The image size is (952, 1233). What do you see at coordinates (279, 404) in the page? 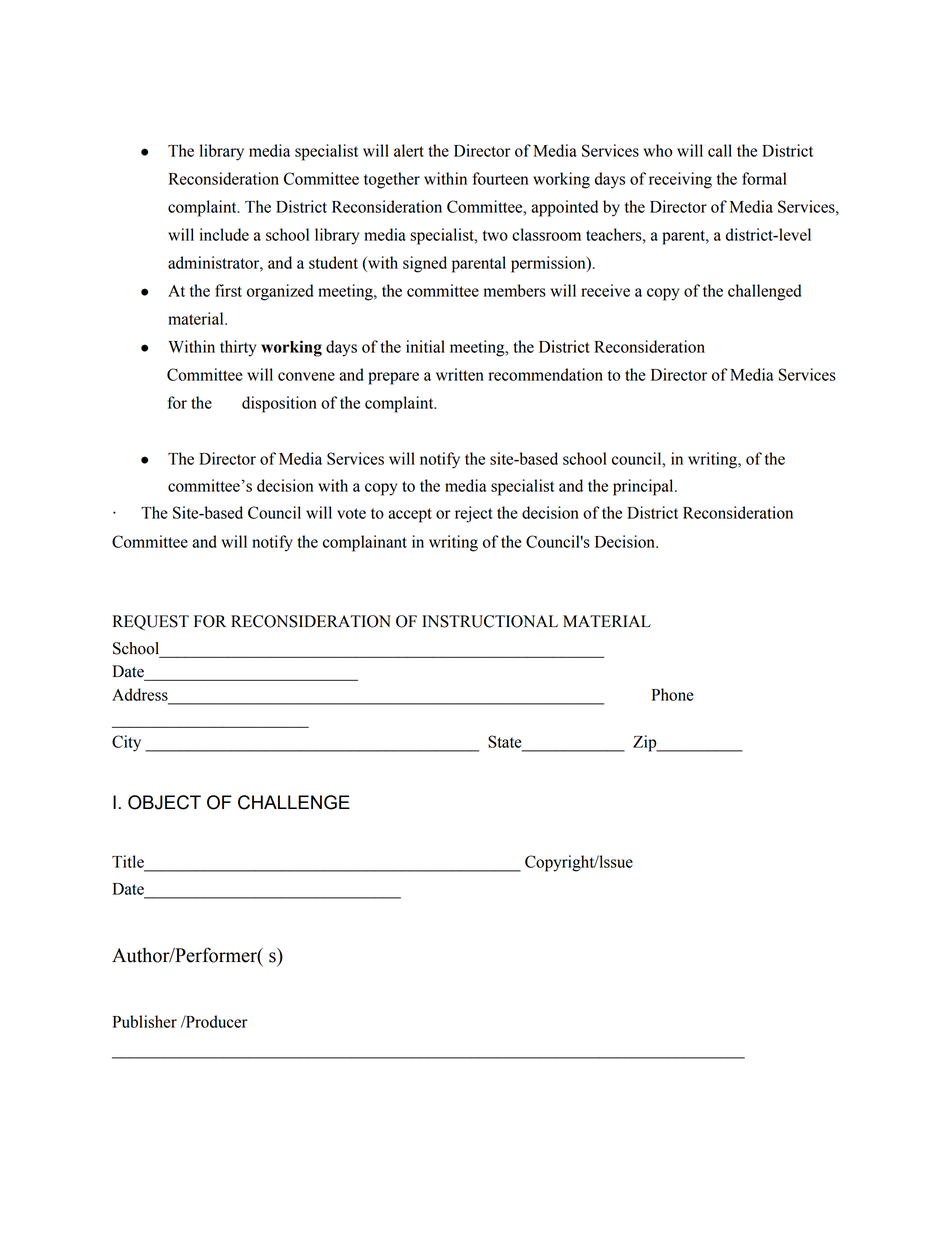
I see `disposition` at bounding box center [279, 404].
